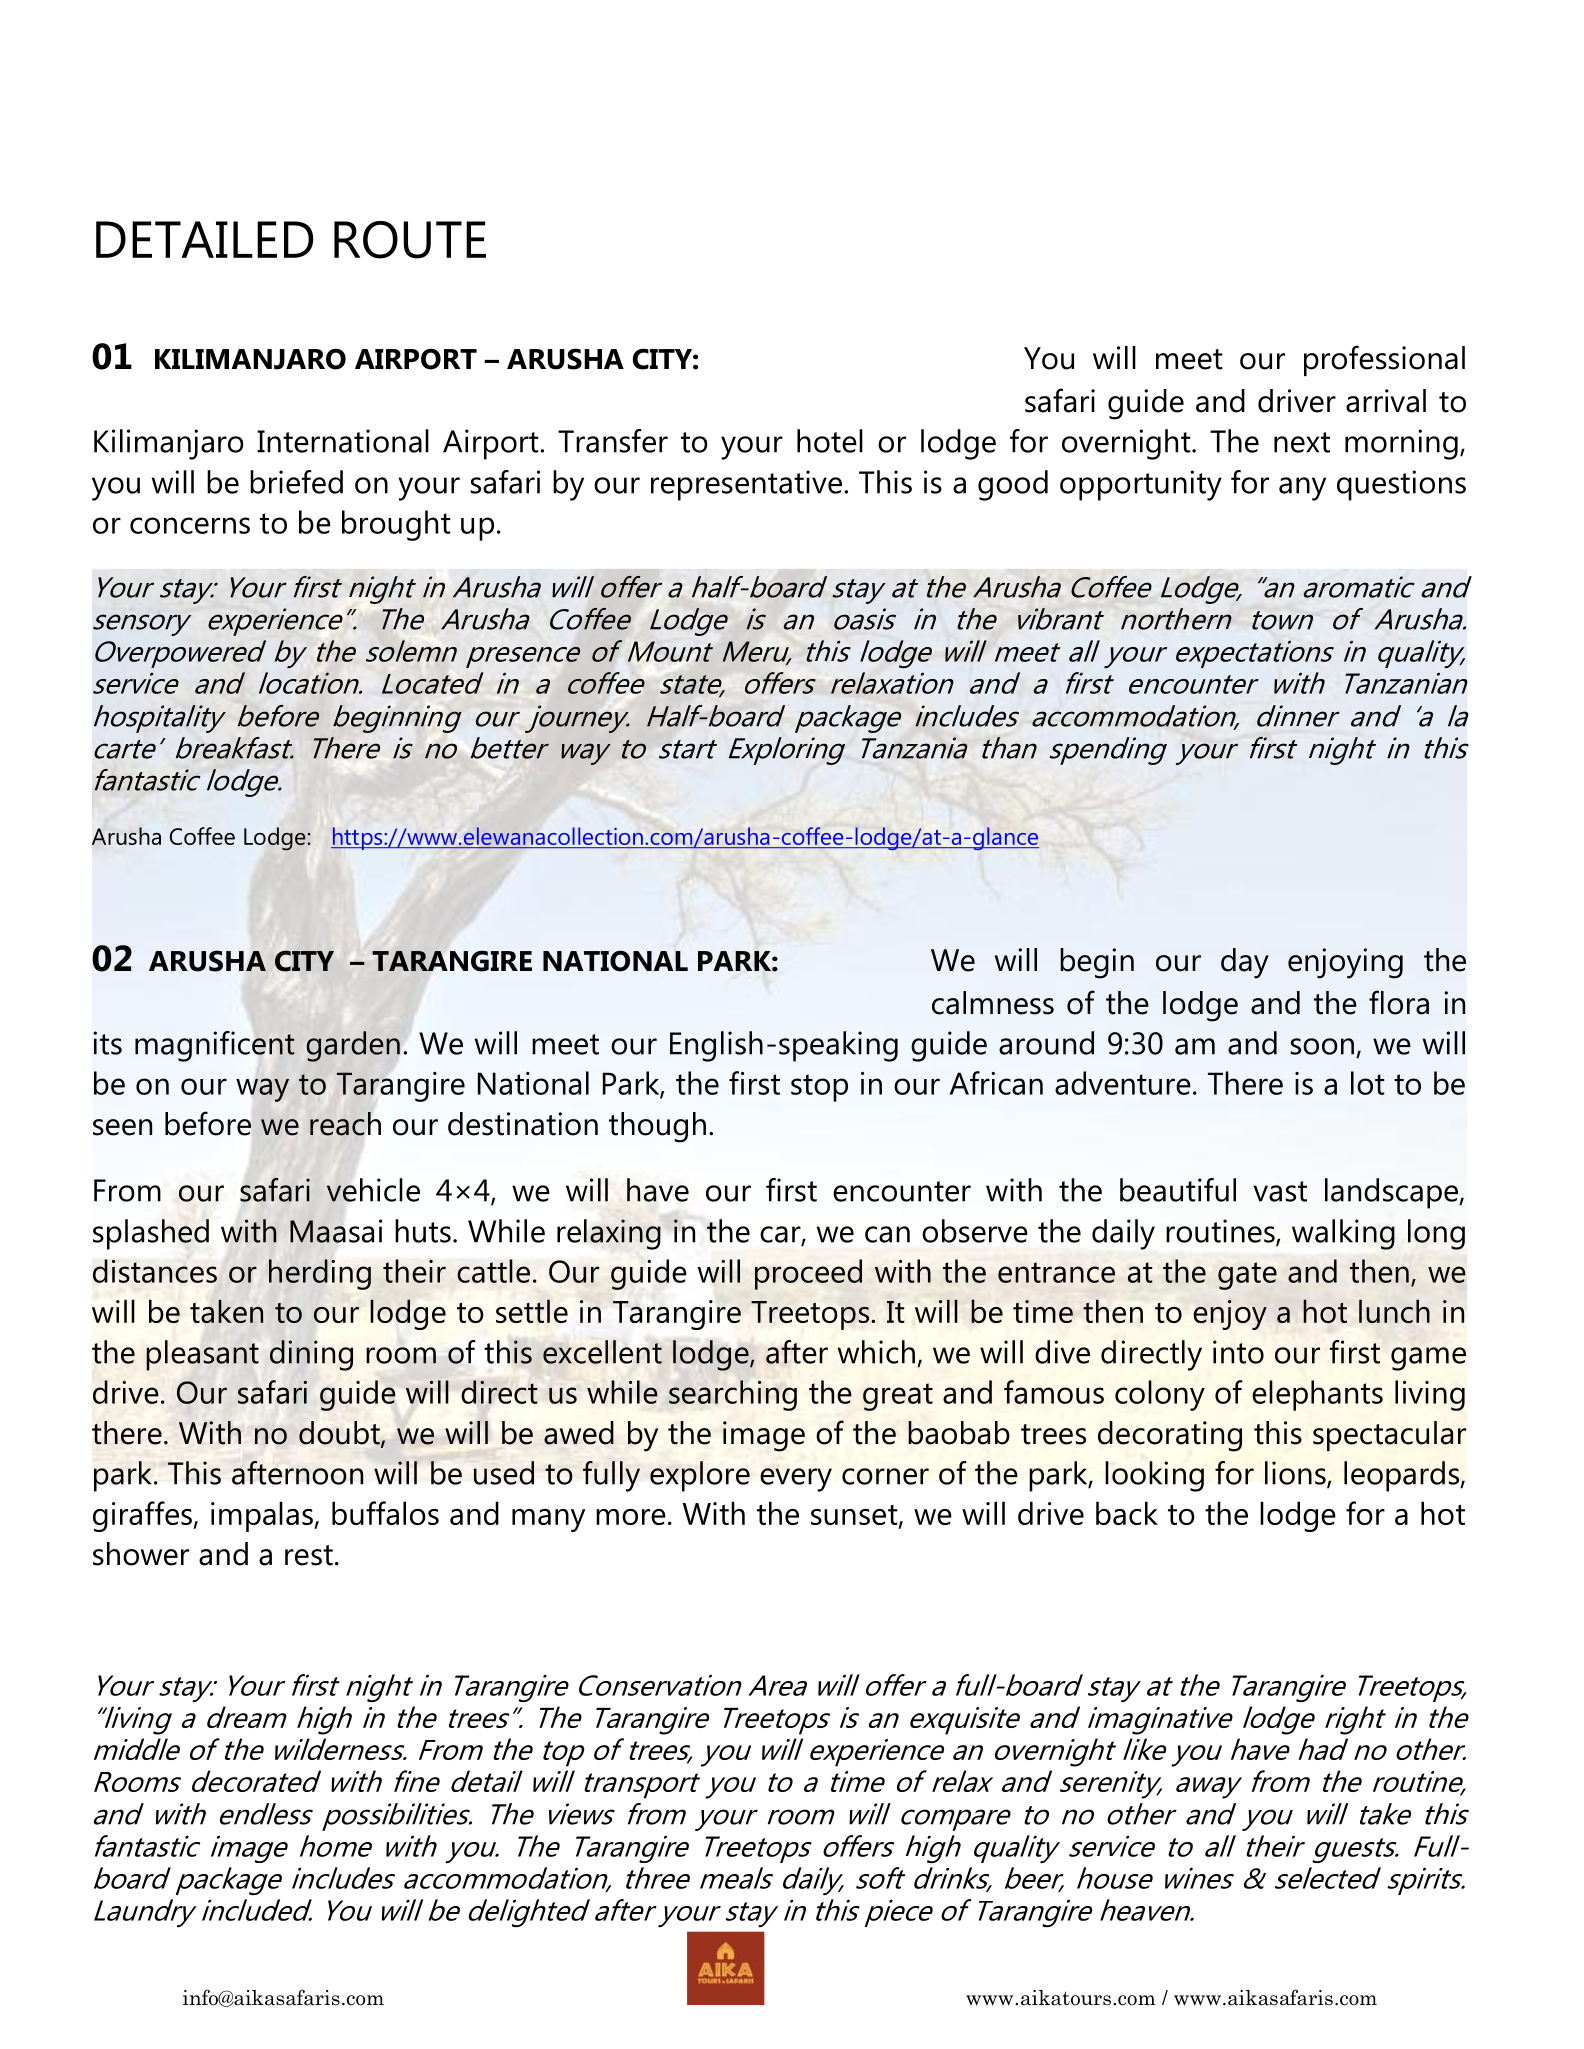 The width and height of the screenshot is (1584, 2049). Describe the element at coordinates (1245, 963) in the screenshot. I see `day` at that location.
